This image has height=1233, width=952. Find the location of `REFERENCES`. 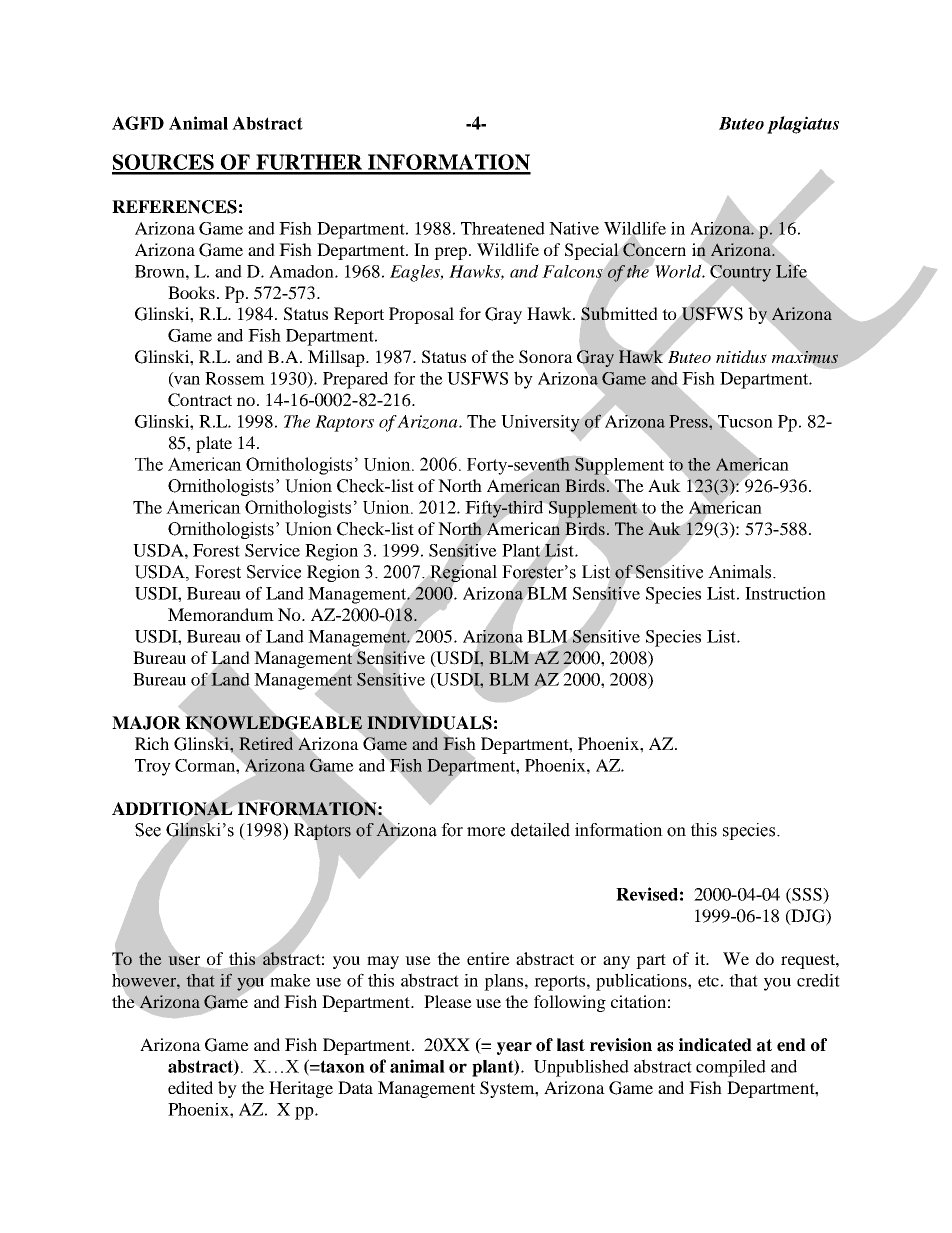

REFERENCES is located at coordinates (174, 207).
